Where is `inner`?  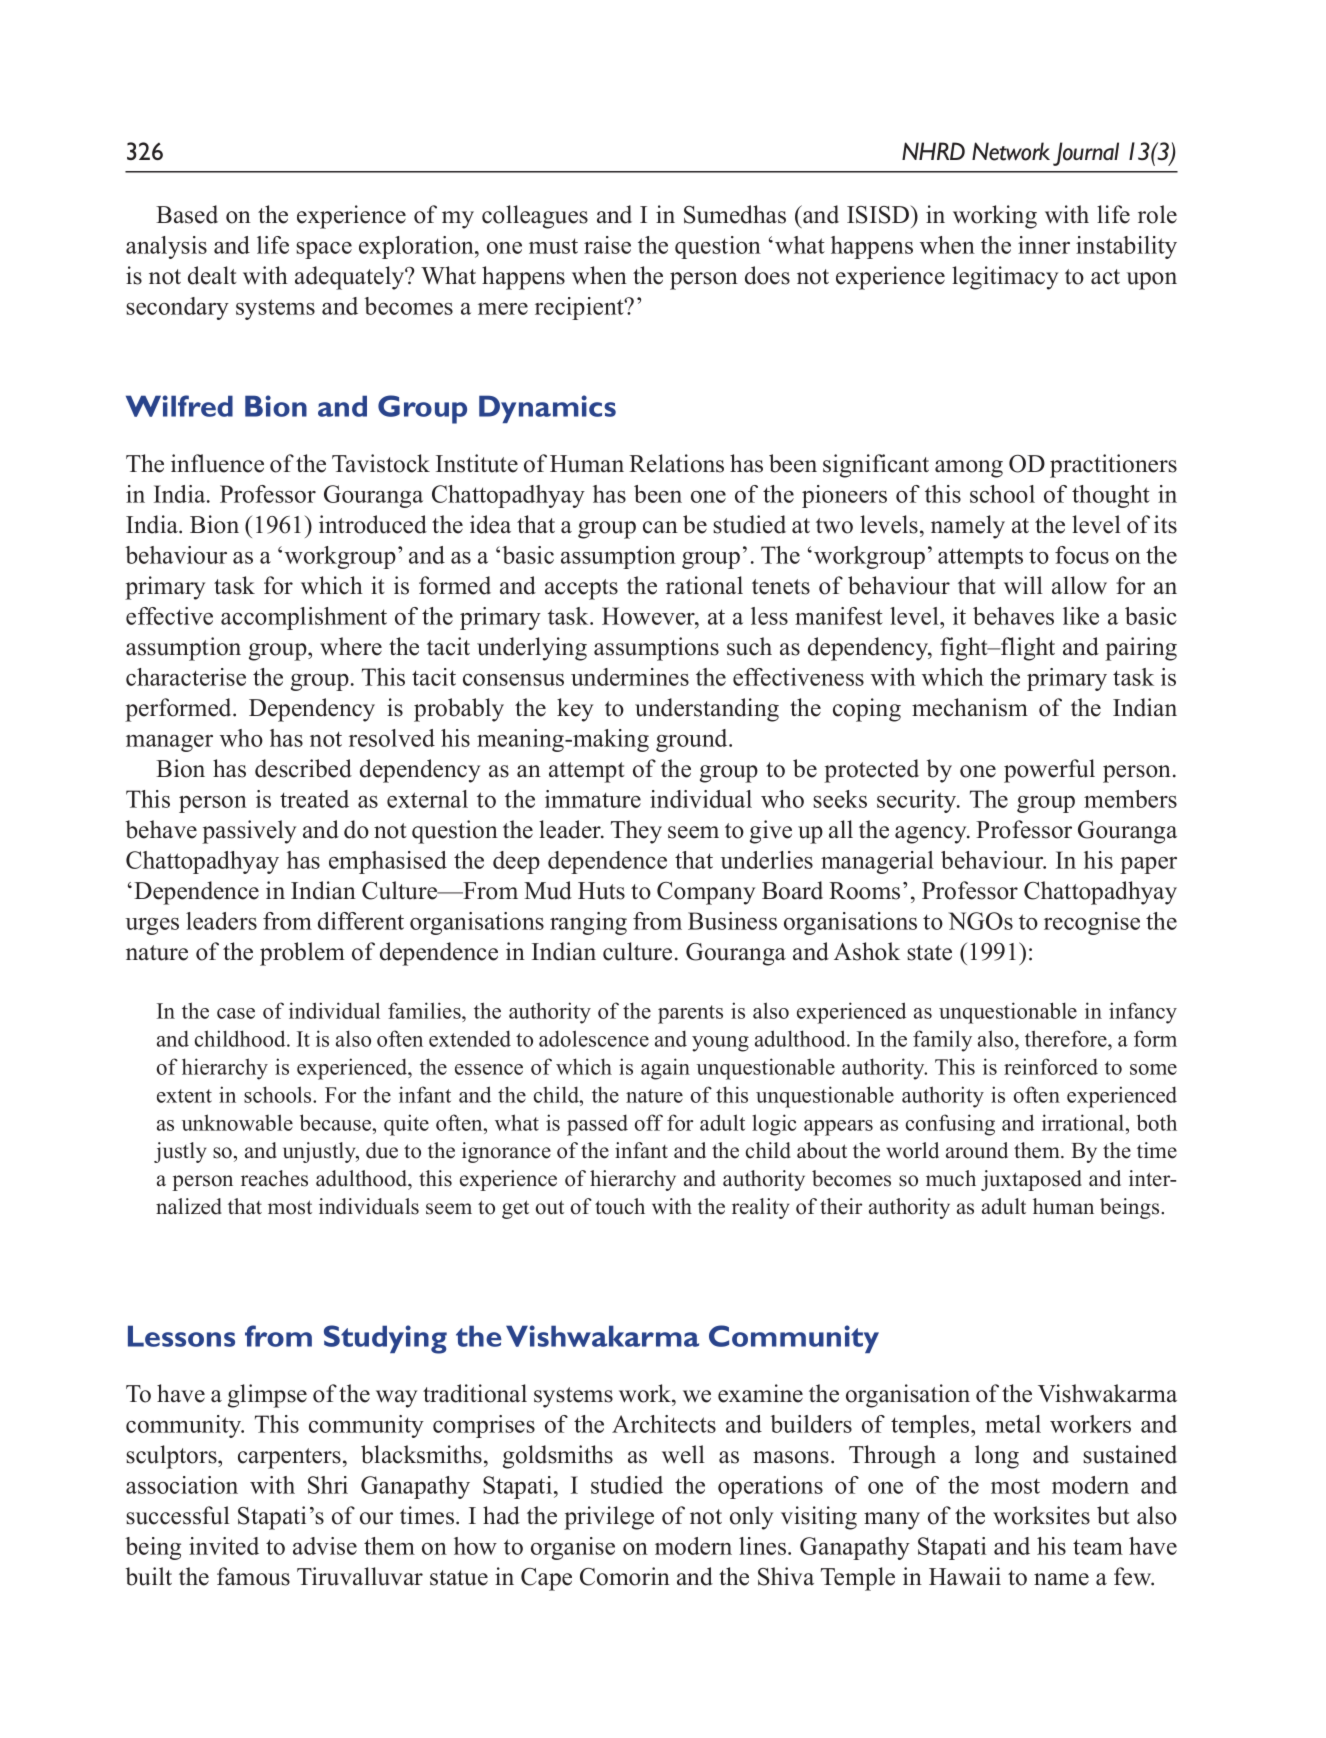
inner is located at coordinates (1044, 245).
